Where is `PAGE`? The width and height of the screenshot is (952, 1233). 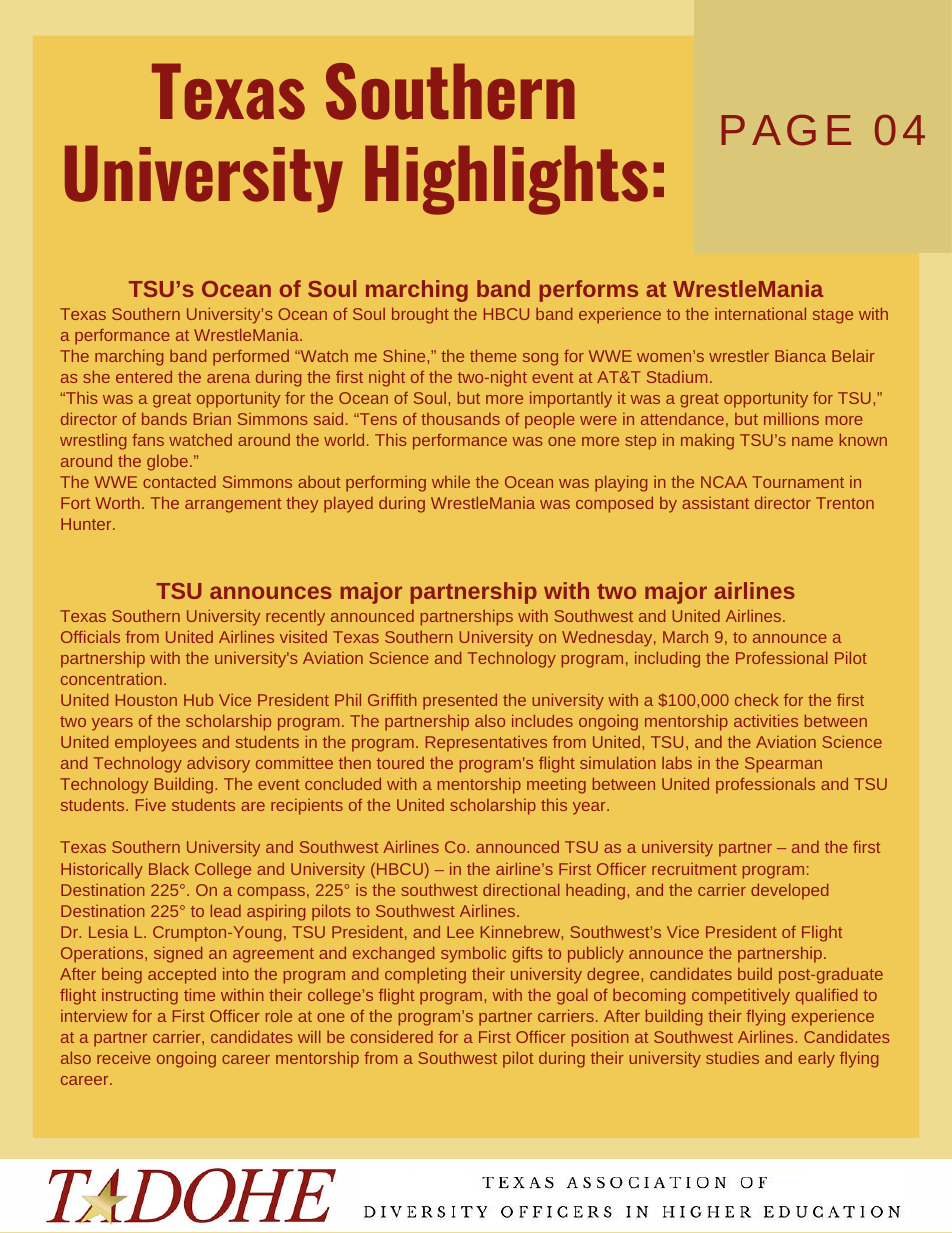
PAGE is located at coordinates (786, 130).
